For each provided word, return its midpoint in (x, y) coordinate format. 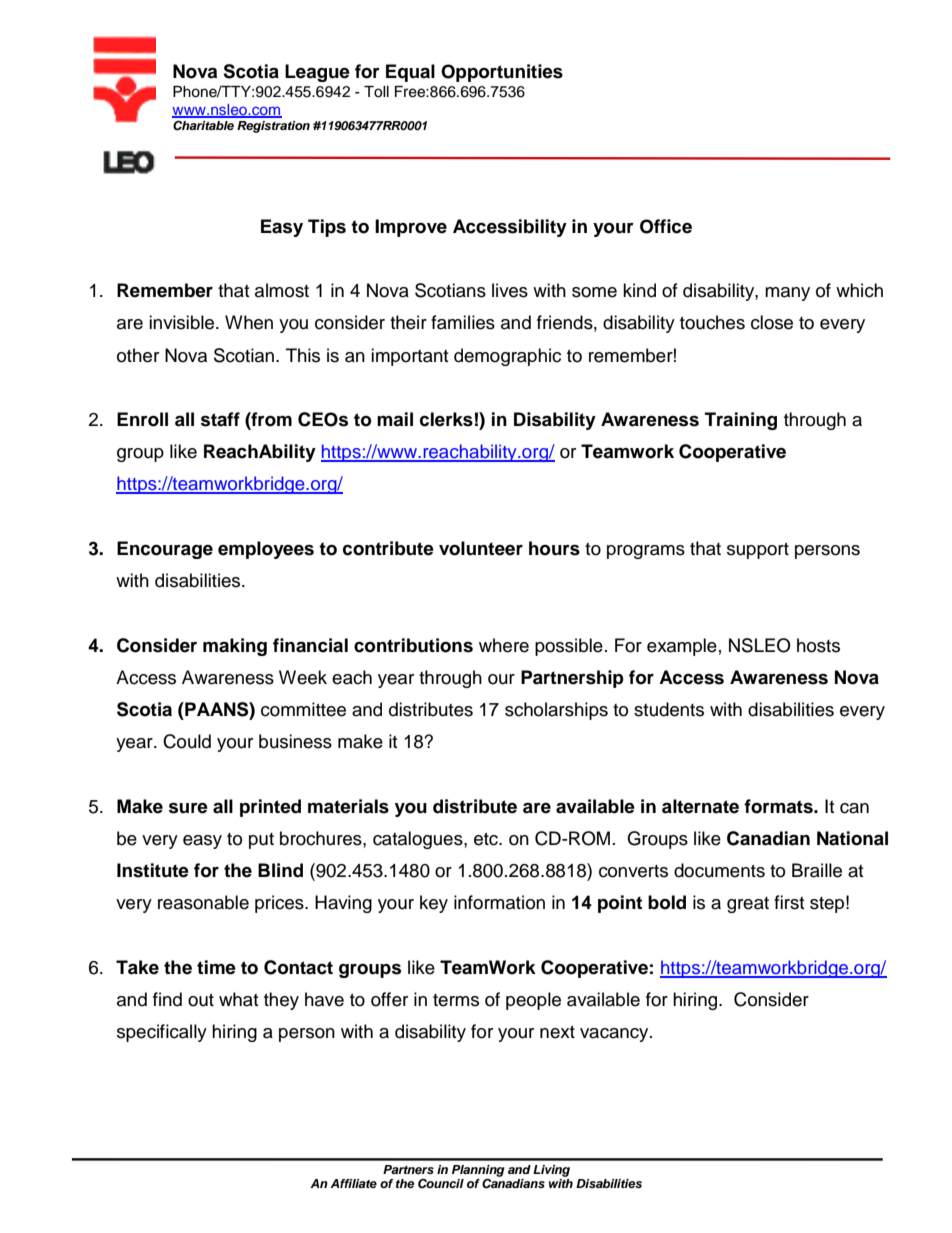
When (249, 322)
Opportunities (502, 73)
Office (666, 226)
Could (187, 741)
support (758, 551)
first (789, 902)
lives (510, 290)
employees (266, 550)
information (499, 902)
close (772, 322)
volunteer (481, 548)
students (669, 709)
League (317, 73)
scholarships (556, 711)
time (216, 967)
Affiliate (353, 1183)
